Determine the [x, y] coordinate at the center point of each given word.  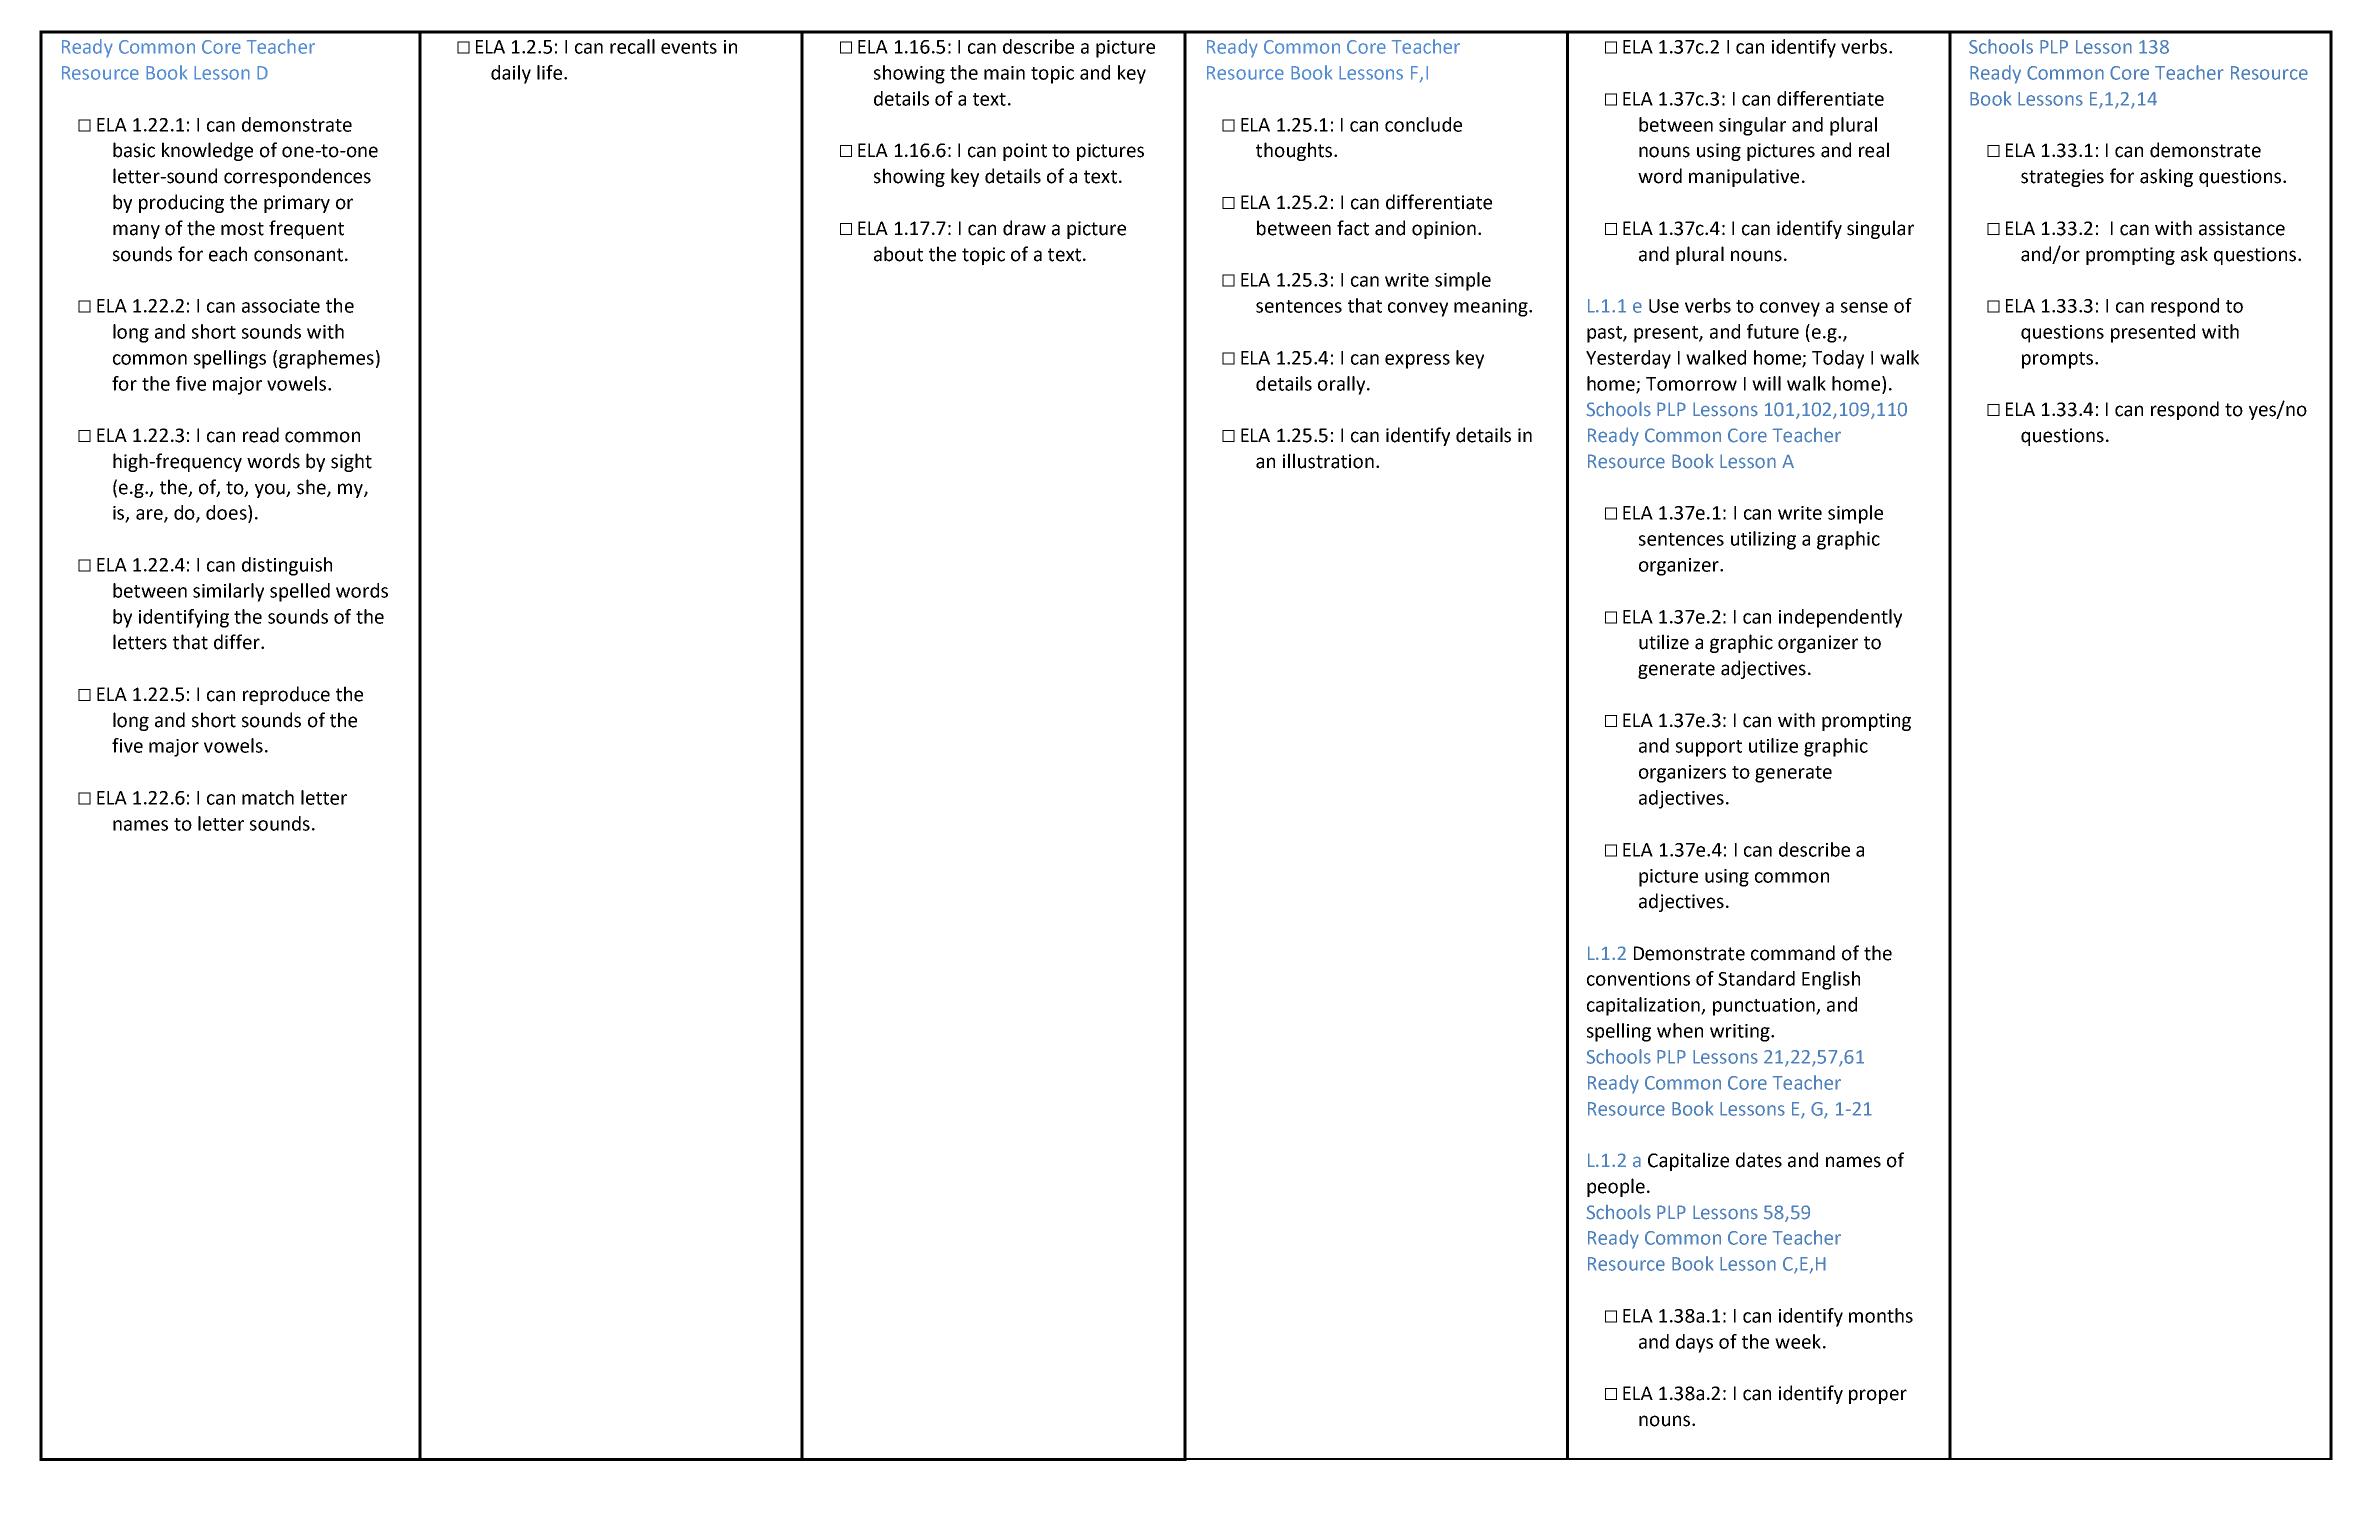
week [1798, 1341]
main [1004, 73]
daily [511, 74]
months [1881, 1315]
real [1874, 150]
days [1694, 1343]
